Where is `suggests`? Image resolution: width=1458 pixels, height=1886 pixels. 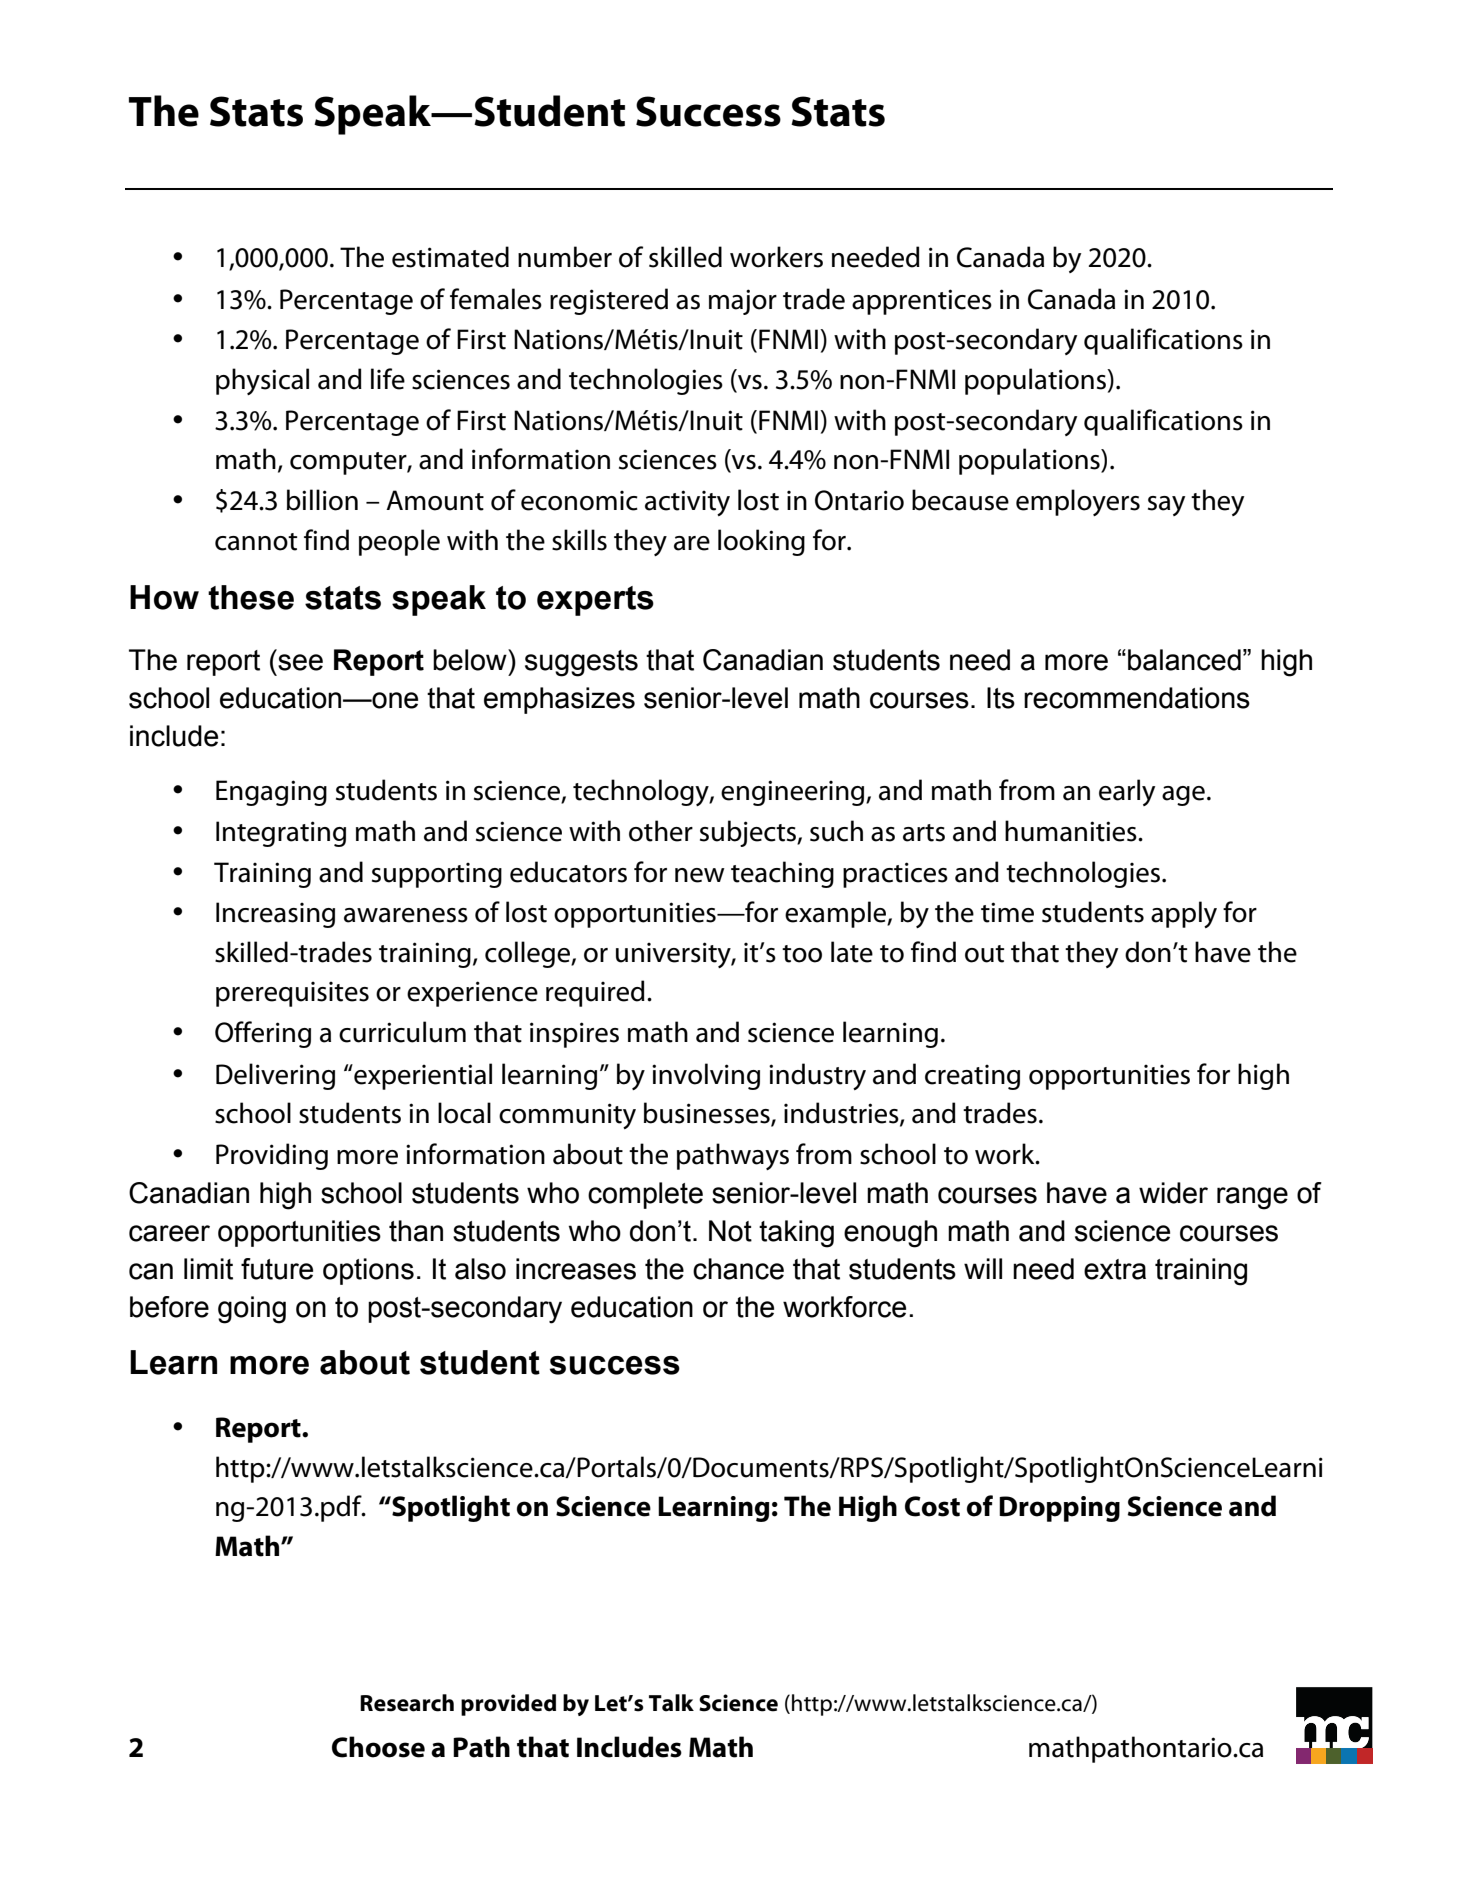
suggests is located at coordinates (581, 663).
